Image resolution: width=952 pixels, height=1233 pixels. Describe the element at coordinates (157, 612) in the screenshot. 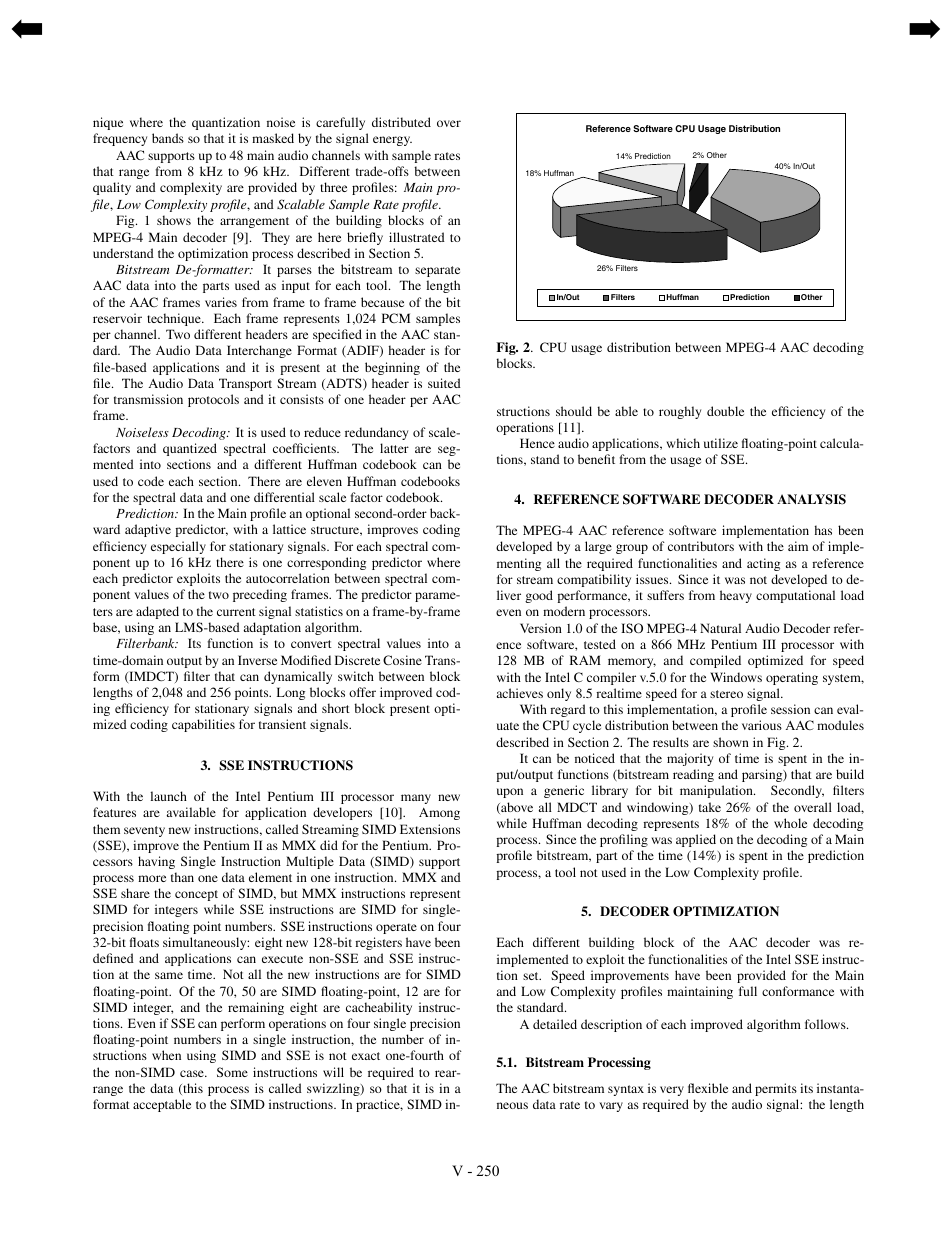

I see `adapted` at that location.
